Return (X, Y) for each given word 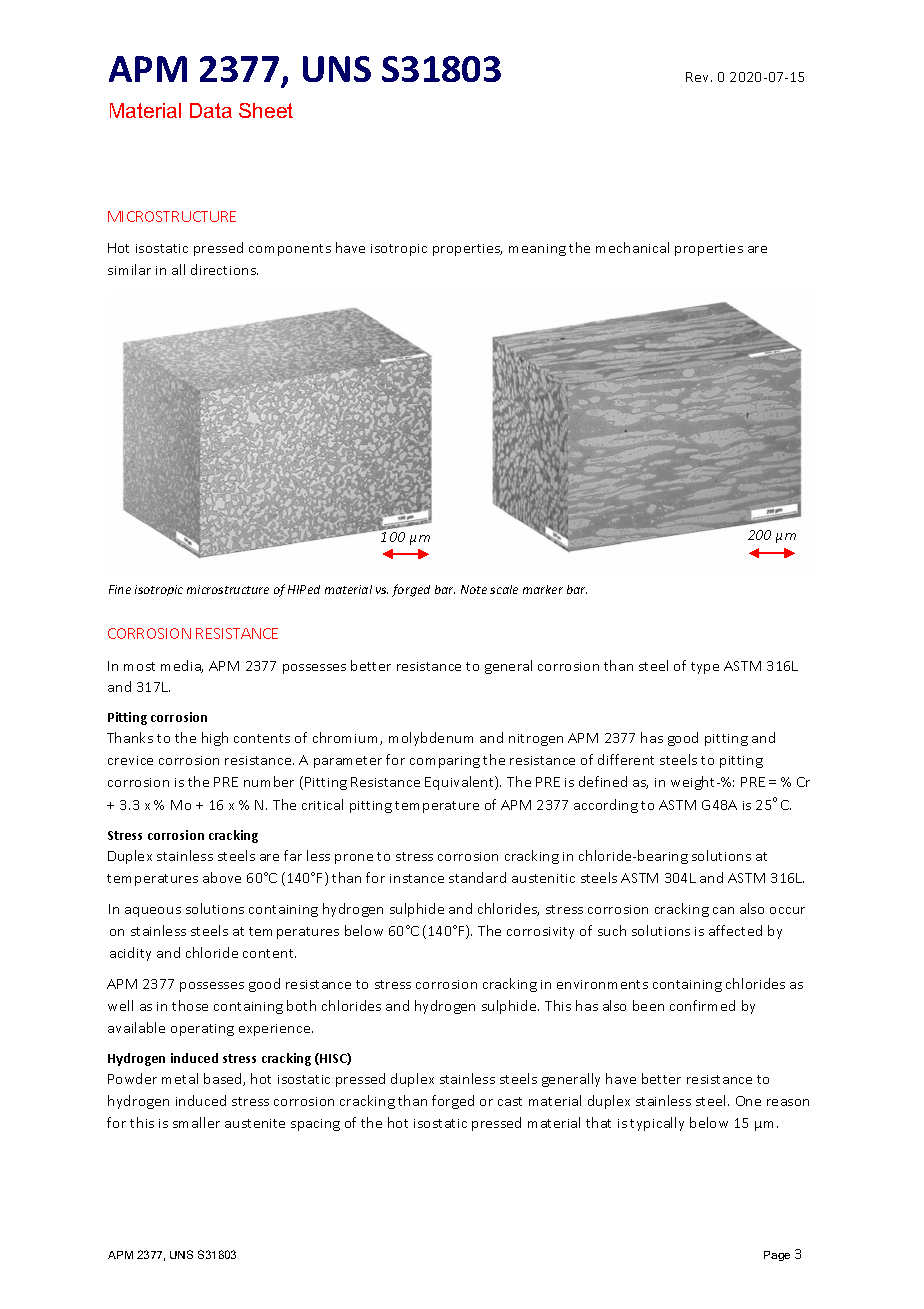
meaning (537, 250)
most (139, 666)
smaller (196, 1122)
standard (477, 877)
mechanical (632, 247)
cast (510, 1101)
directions (224, 269)
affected (735, 930)
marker (543, 589)
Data (211, 110)
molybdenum (431, 739)
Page (777, 1256)
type (705, 668)
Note (474, 589)
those (190, 1005)
